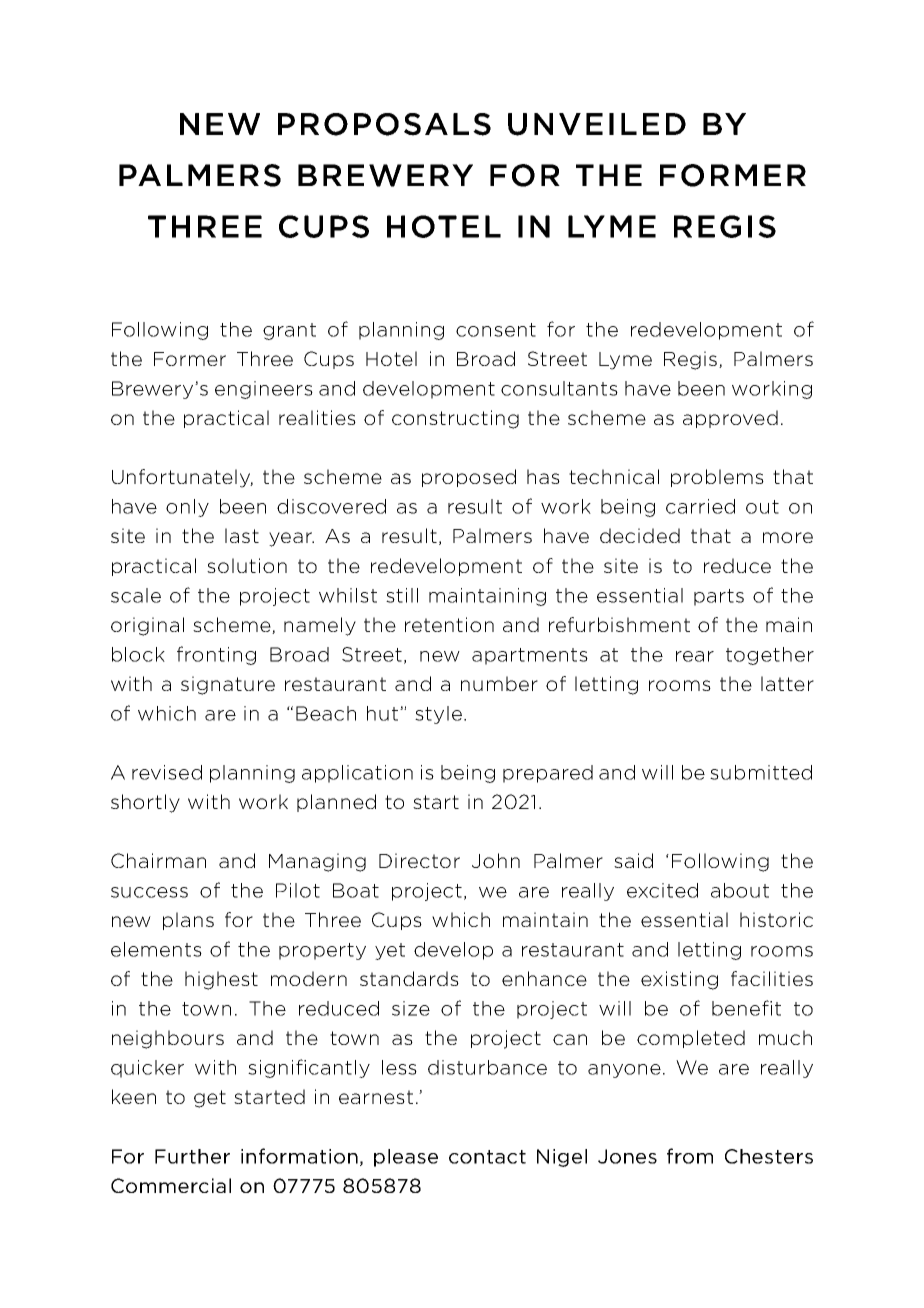 The image size is (924, 1308). What do you see at coordinates (487, 1157) in the page?
I see `contact` at bounding box center [487, 1157].
